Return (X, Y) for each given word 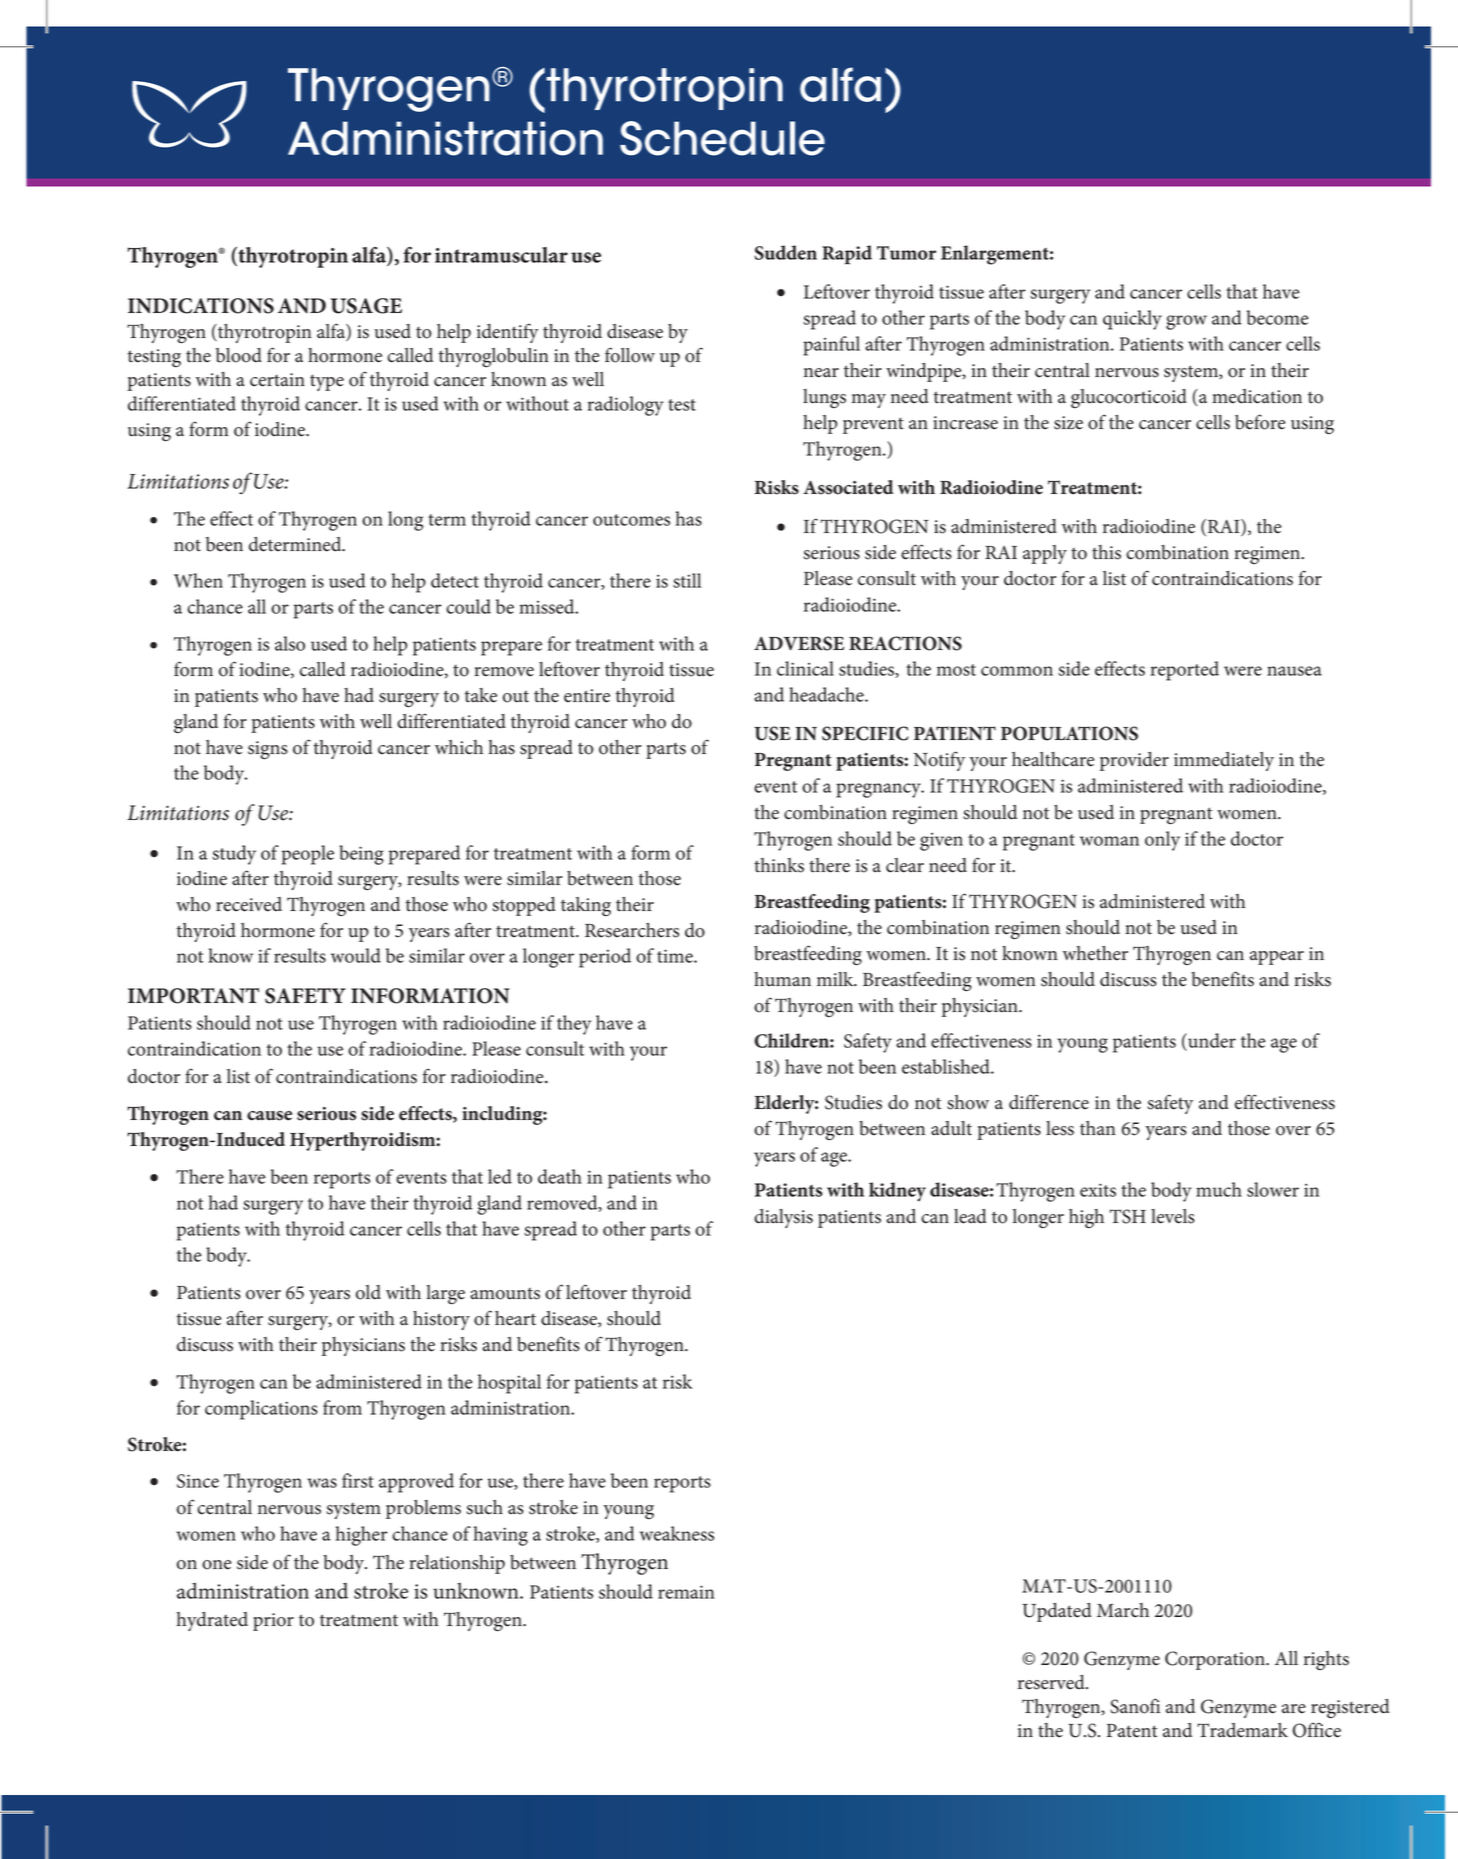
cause (269, 1116)
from (342, 1407)
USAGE (366, 306)
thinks (779, 865)
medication (1257, 396)
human (782, 979)
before (1260, 422)
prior (273, 1622)
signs (268, 750)
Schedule (722, 138)
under (1211, 1040)
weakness (677, 1533)
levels (1173, 1216)
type (327, 382)
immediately (1224, 761)
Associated (848, 487)
